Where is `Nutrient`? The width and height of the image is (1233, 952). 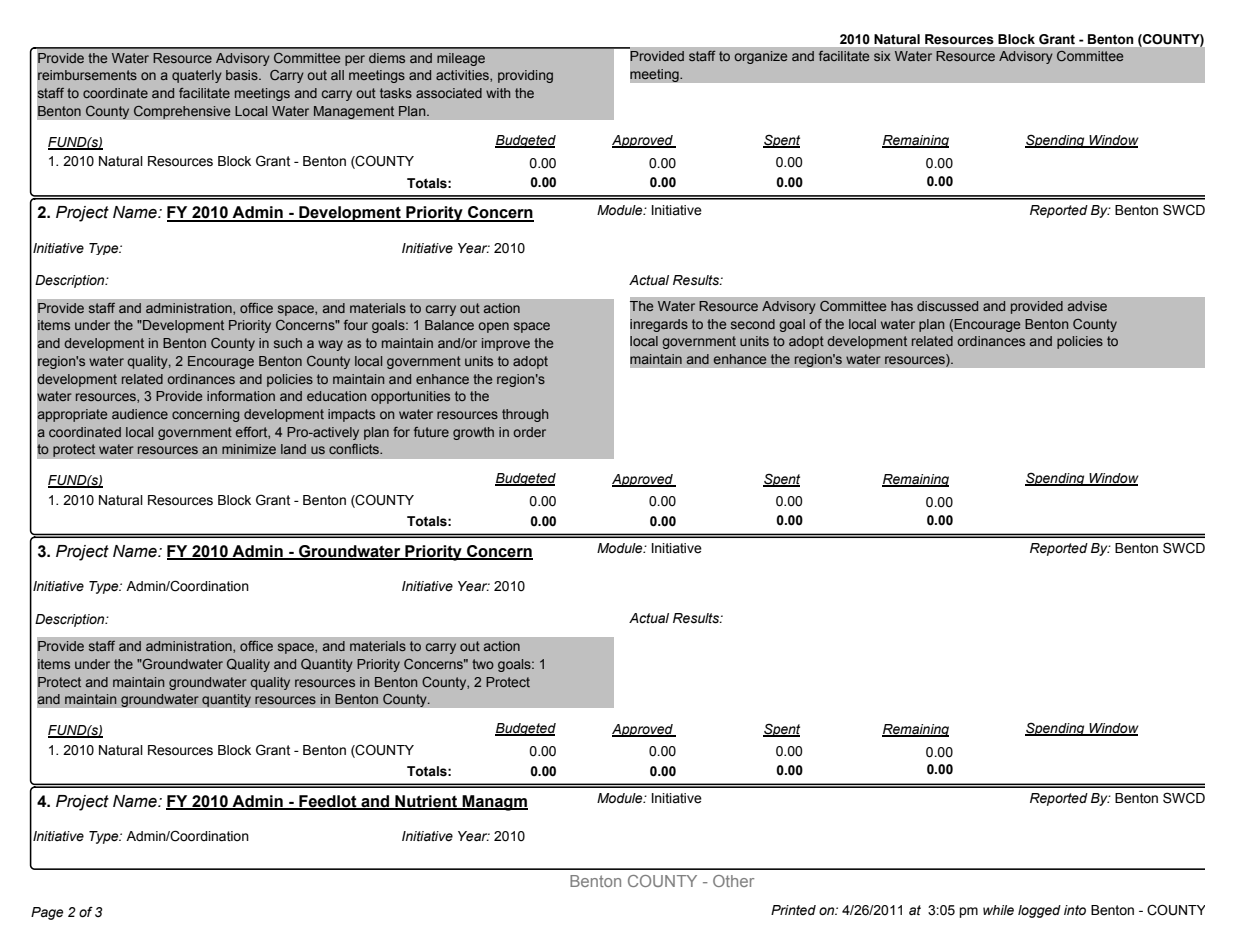 Nutrient is located at coordinates (426, 802).
